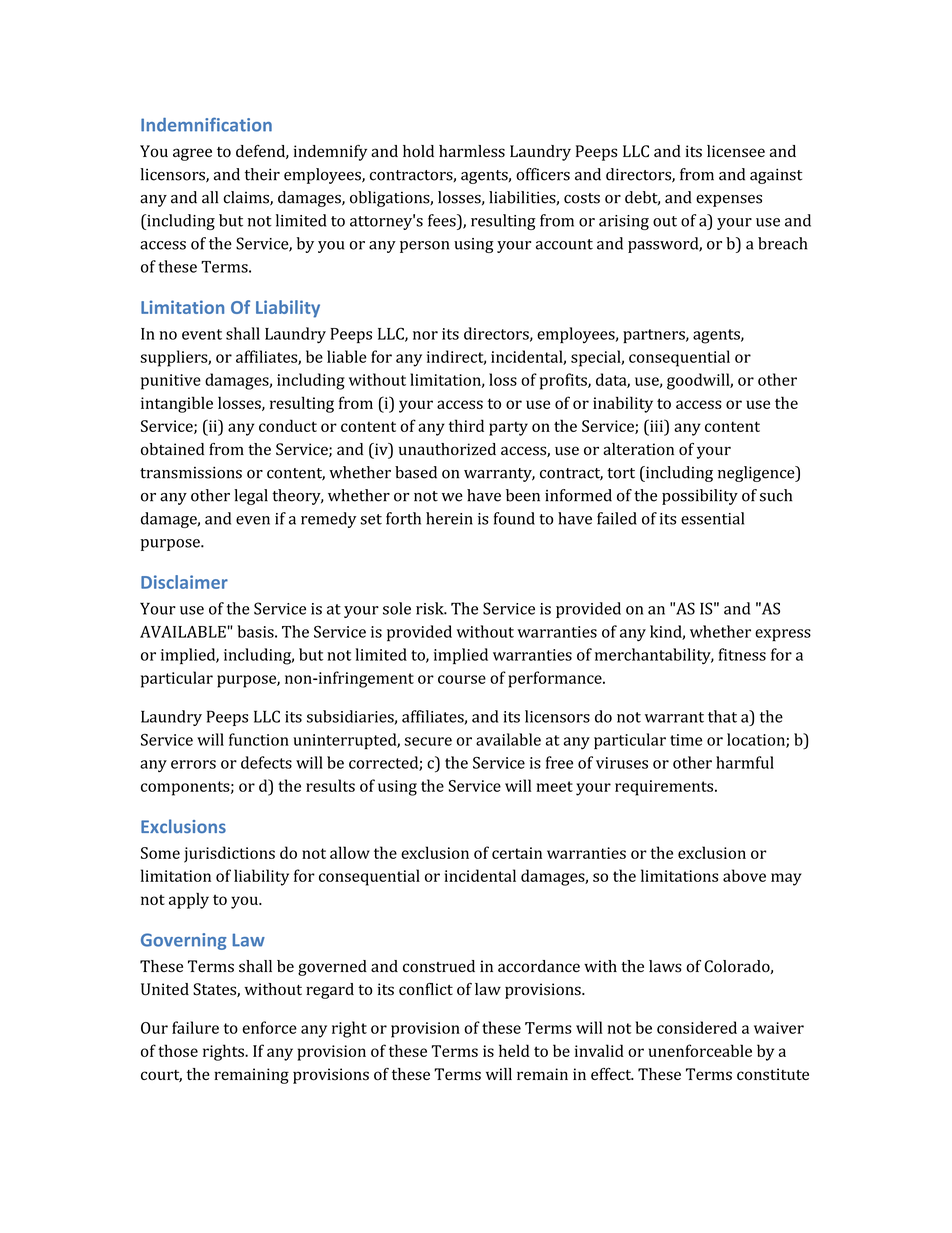  Describe the element at coordinates (722, 716) in the page. I see `that` at that location.
